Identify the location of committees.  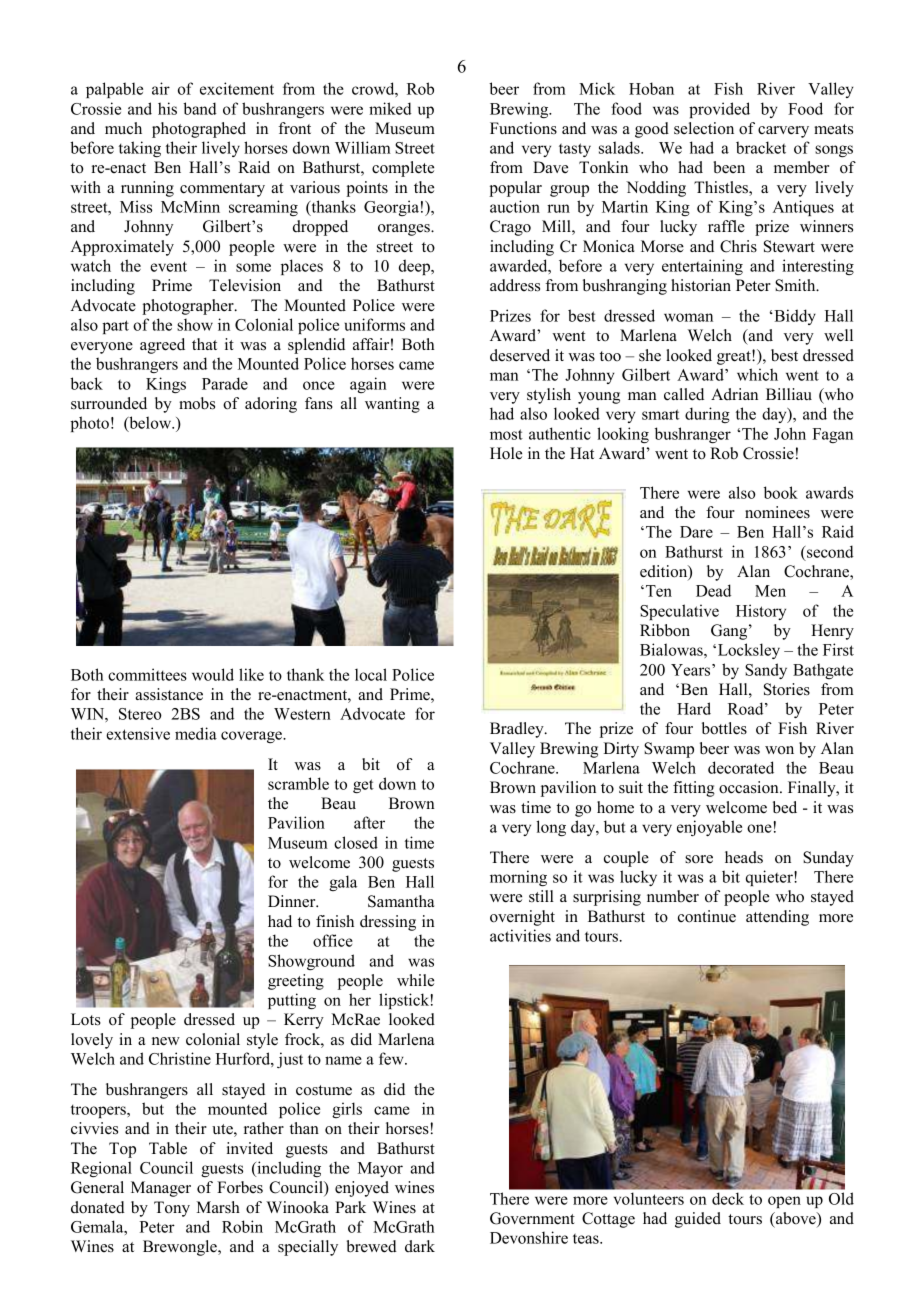
(147, 674).
